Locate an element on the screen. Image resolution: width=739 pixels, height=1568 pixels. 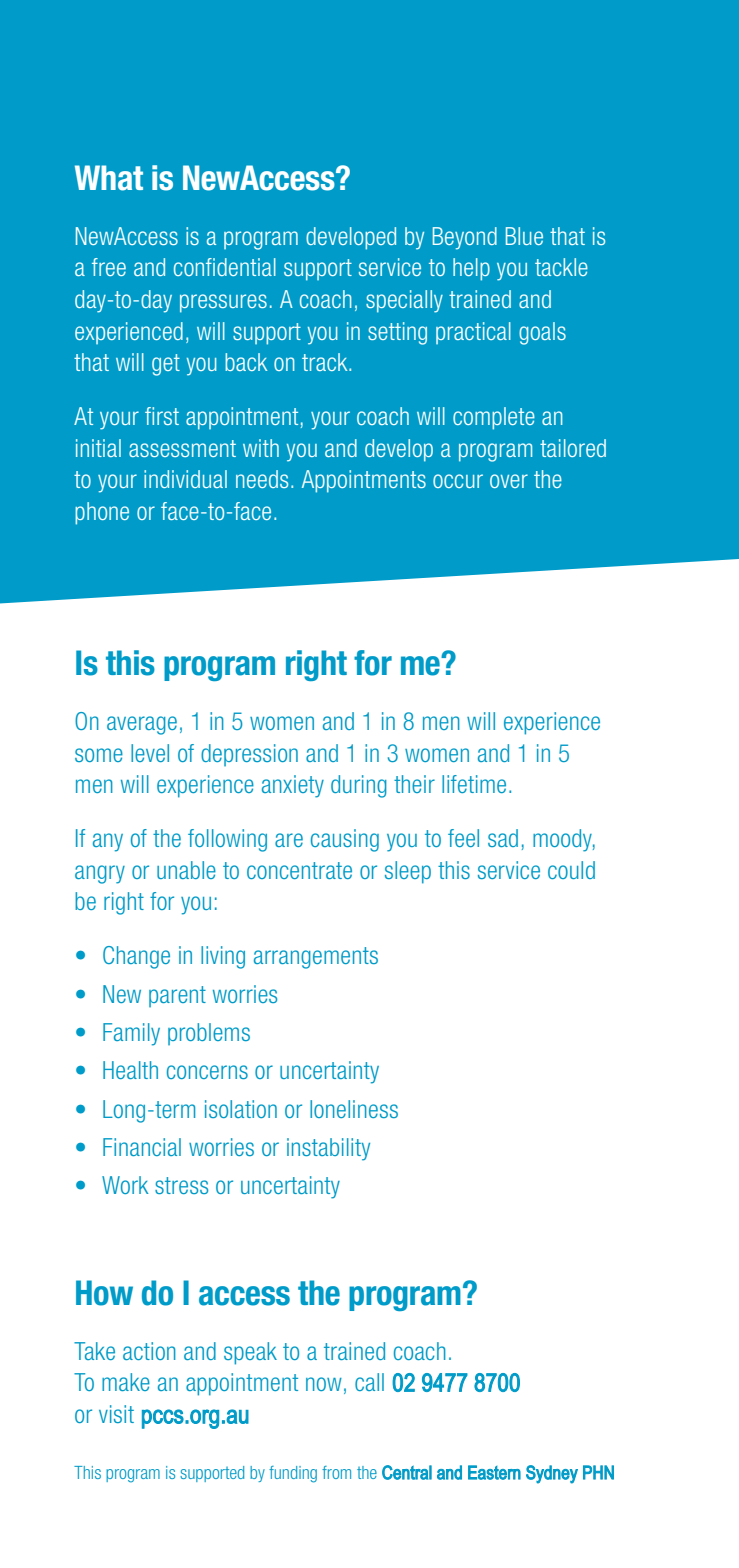
loneliness is located at coordinates (354, 1109).
